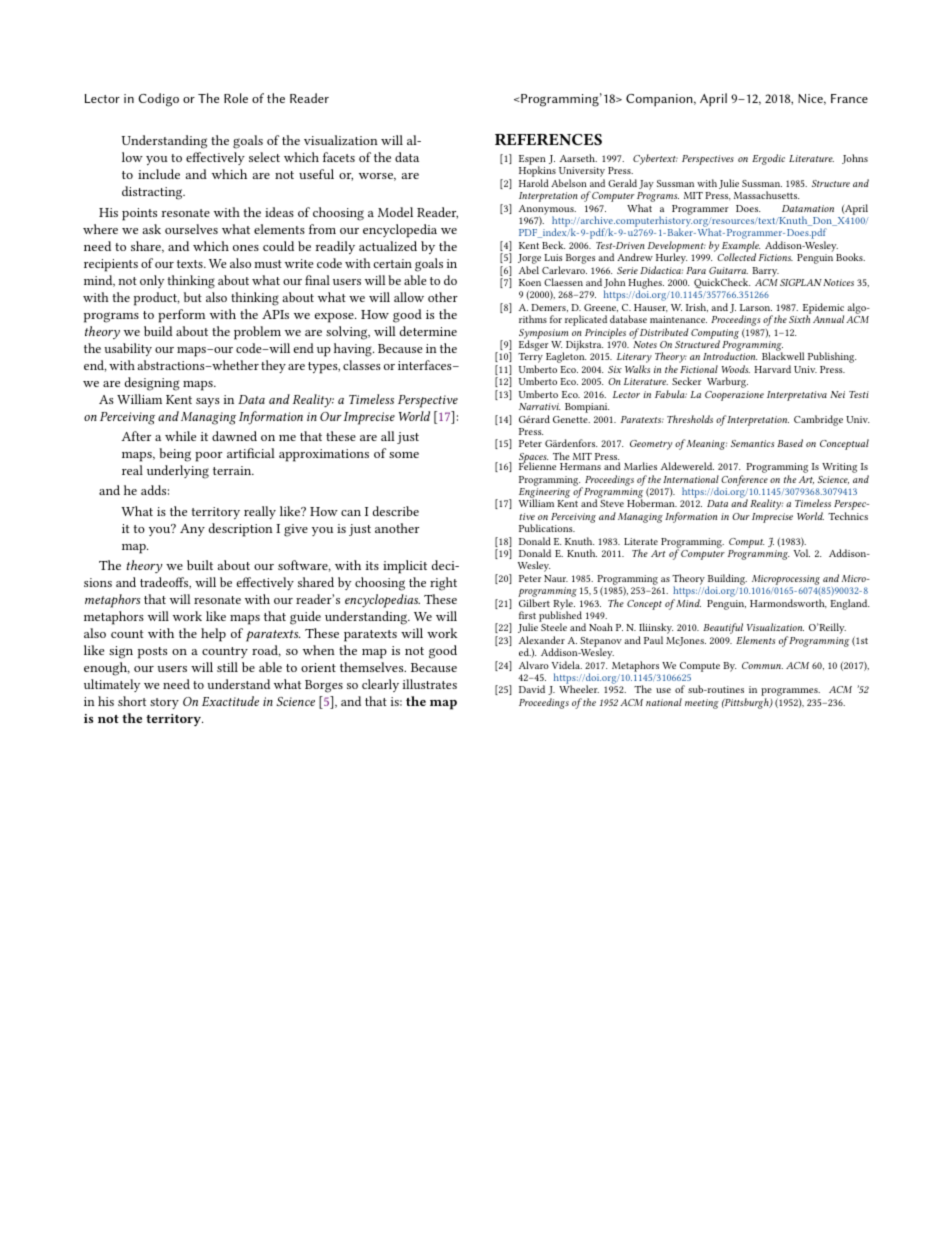 The width and height of the screenshot is (952, 1233). I want to click on Exactitude, so click(230, 701).
